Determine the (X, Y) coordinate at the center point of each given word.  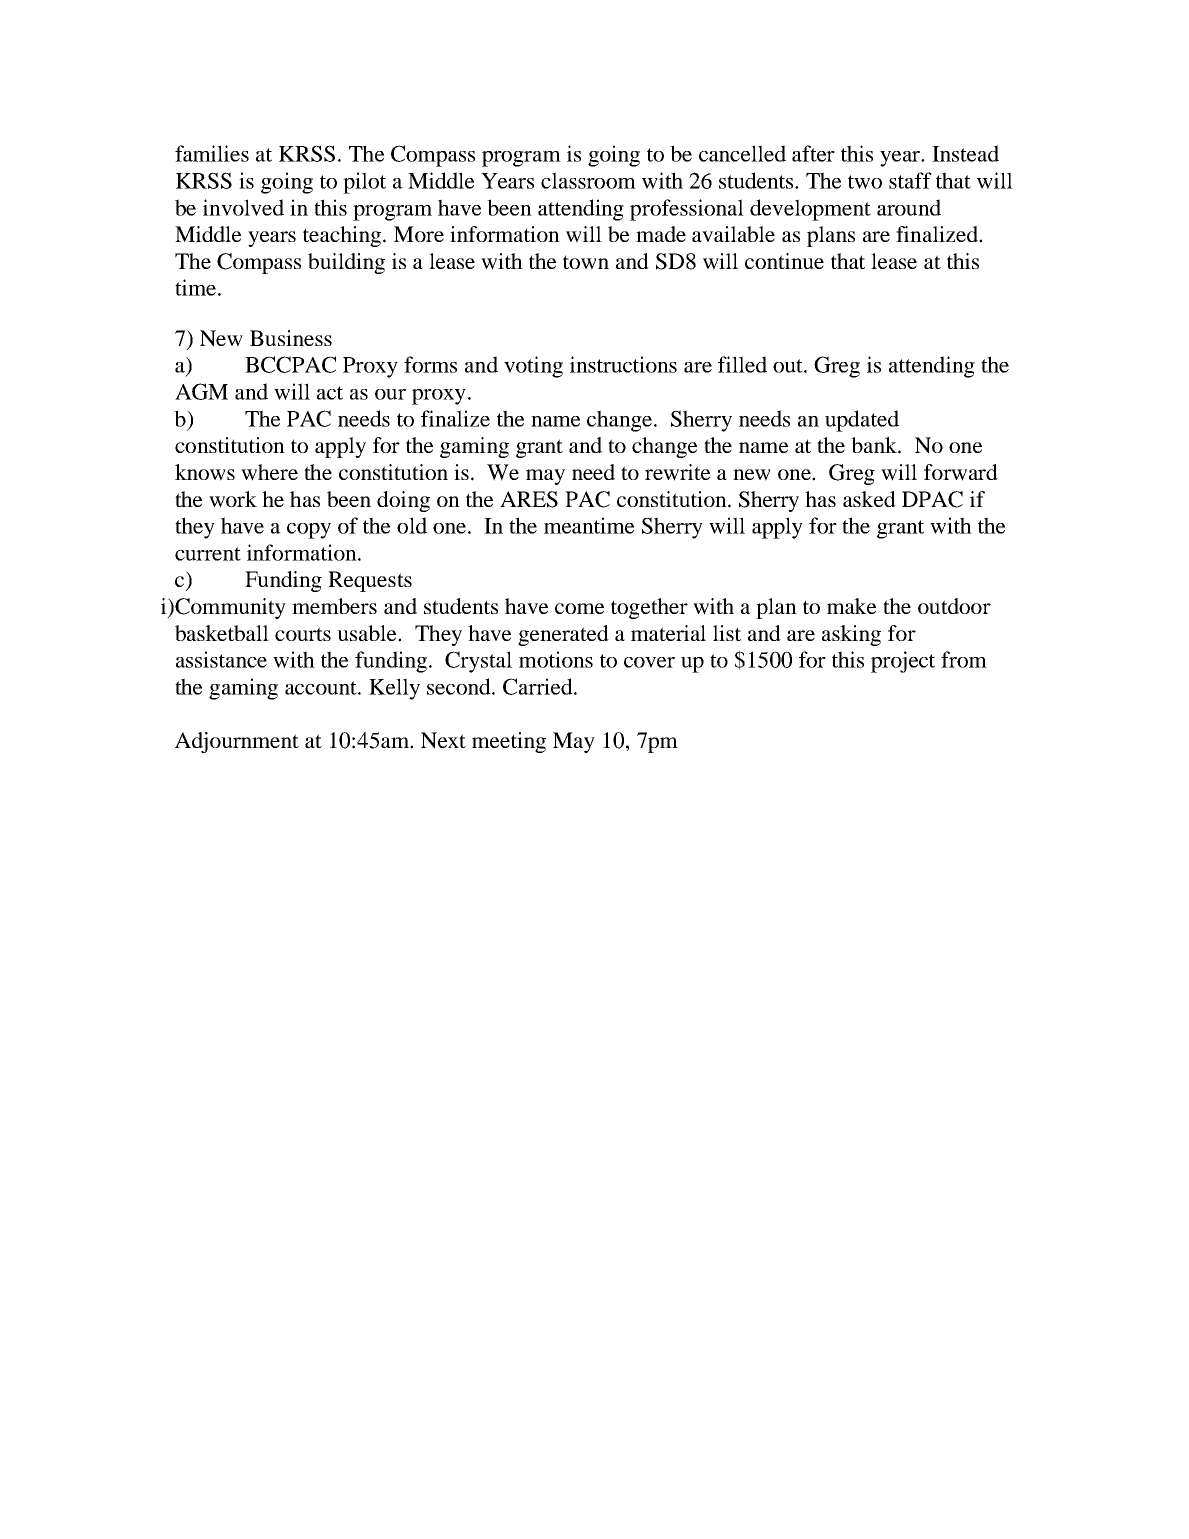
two (865, 182)
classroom (588, 180)
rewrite (677, 472)
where (269, 472)
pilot (364, 183)
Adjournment (237, 742)
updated (862, 421)
